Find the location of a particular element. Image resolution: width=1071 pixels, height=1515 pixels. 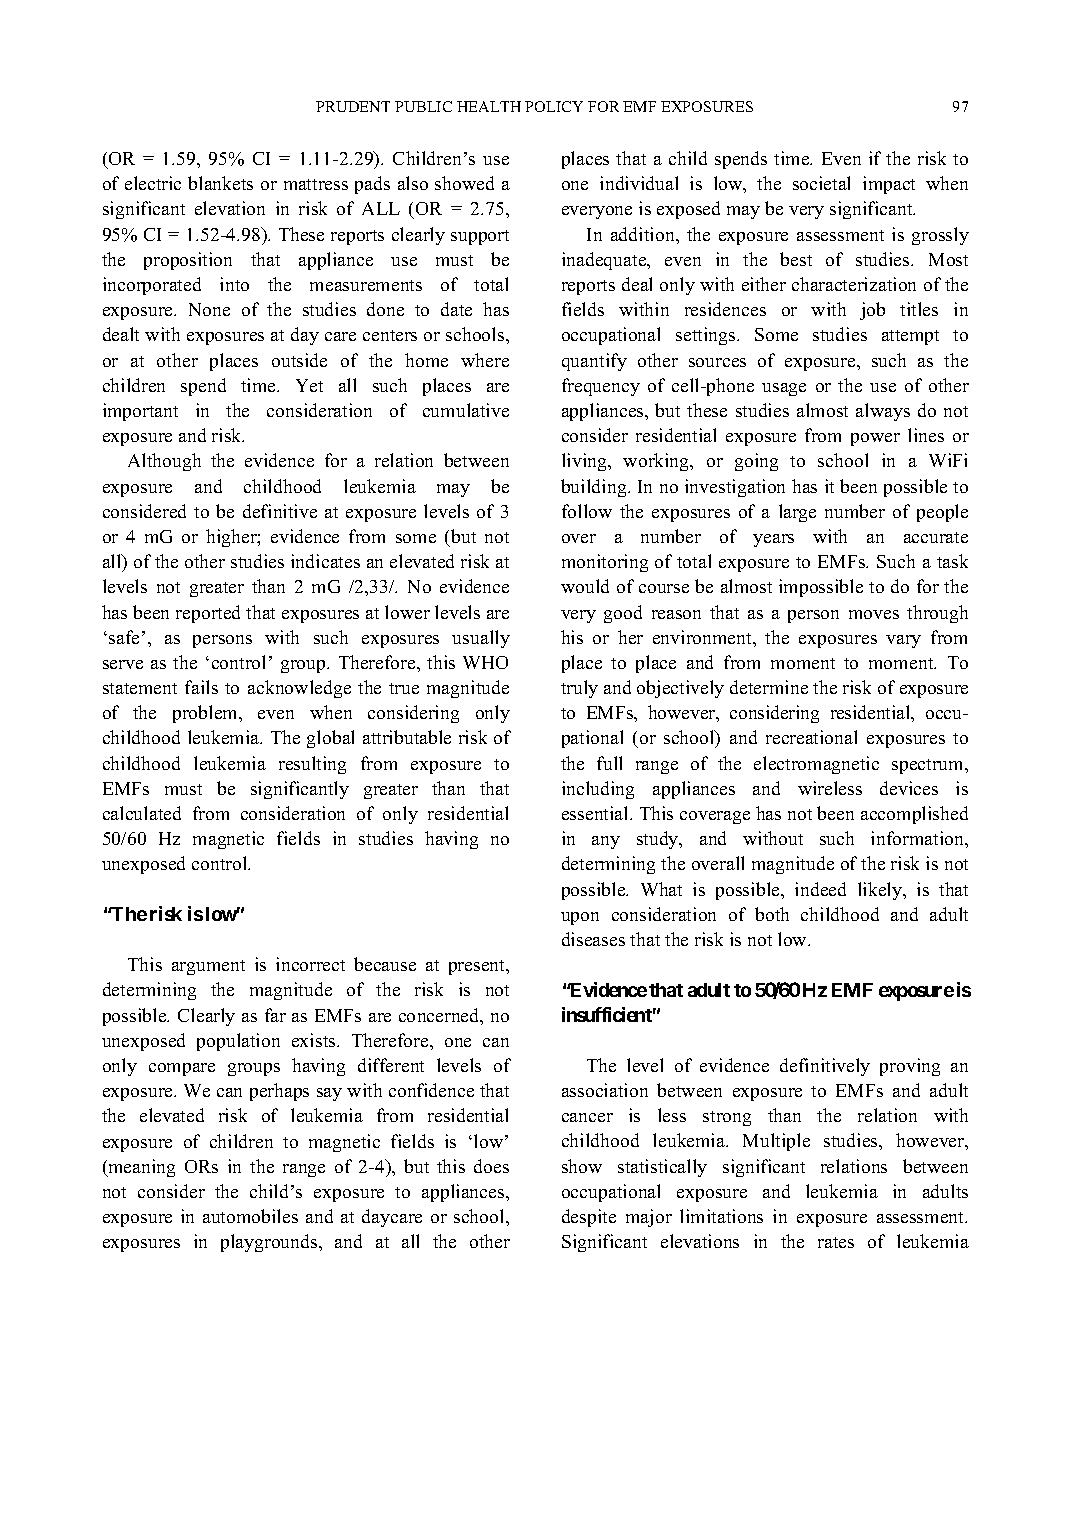

societal is located at coordinates (821, 183).
